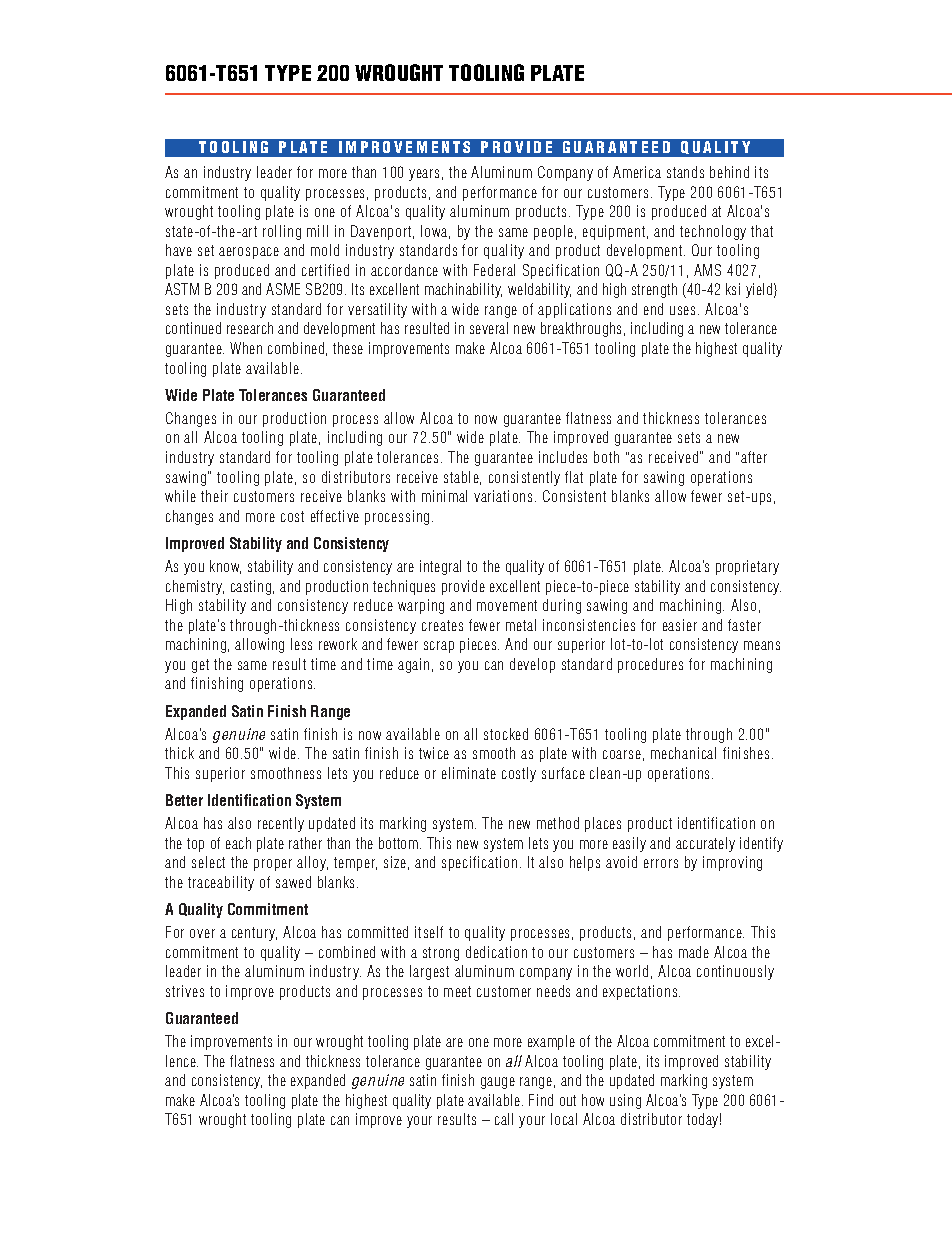  Describe the element at coordinates (282, 232) in the image. I see `rolling` at that location.
